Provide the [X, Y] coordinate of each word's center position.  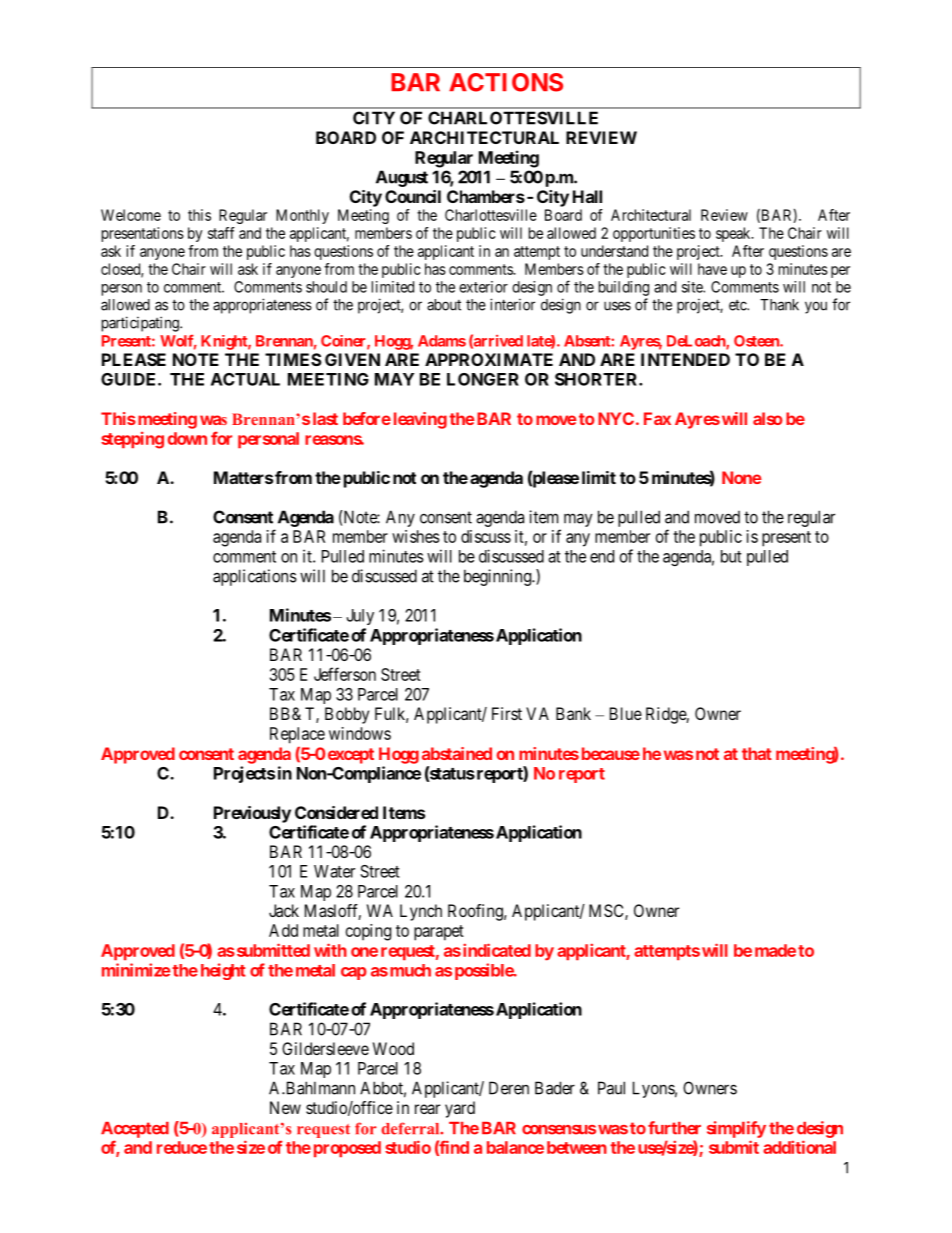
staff [221, 233]
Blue [626, 713]
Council [413, 196]
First [507, 713]
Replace [297, 735]
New [285, 1107]
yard [460, 1109]
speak [734, 234]
